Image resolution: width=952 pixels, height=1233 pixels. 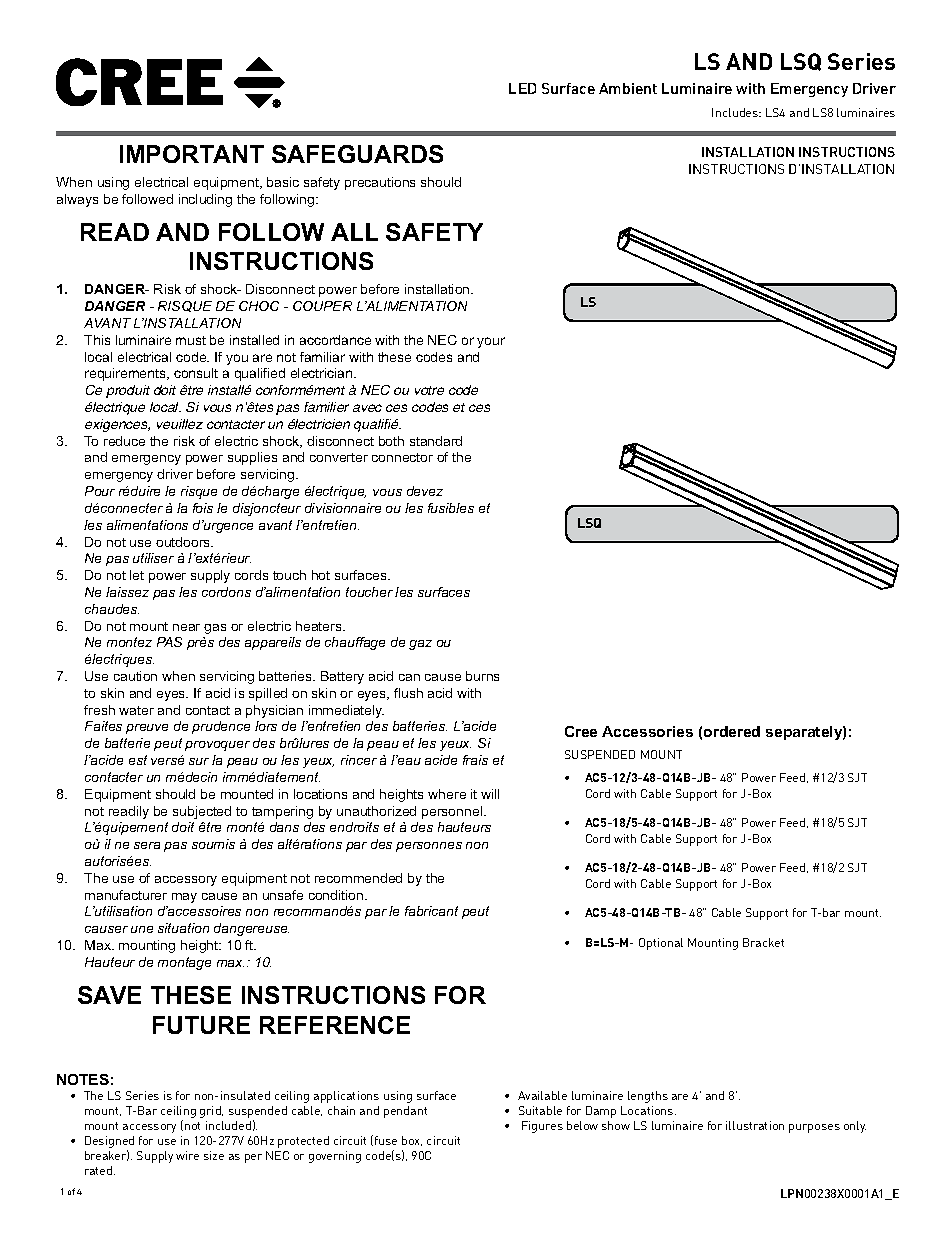 What do you see at coordinates (186, 627) in the document?
I see `near` at bounding box center [186, 627].
